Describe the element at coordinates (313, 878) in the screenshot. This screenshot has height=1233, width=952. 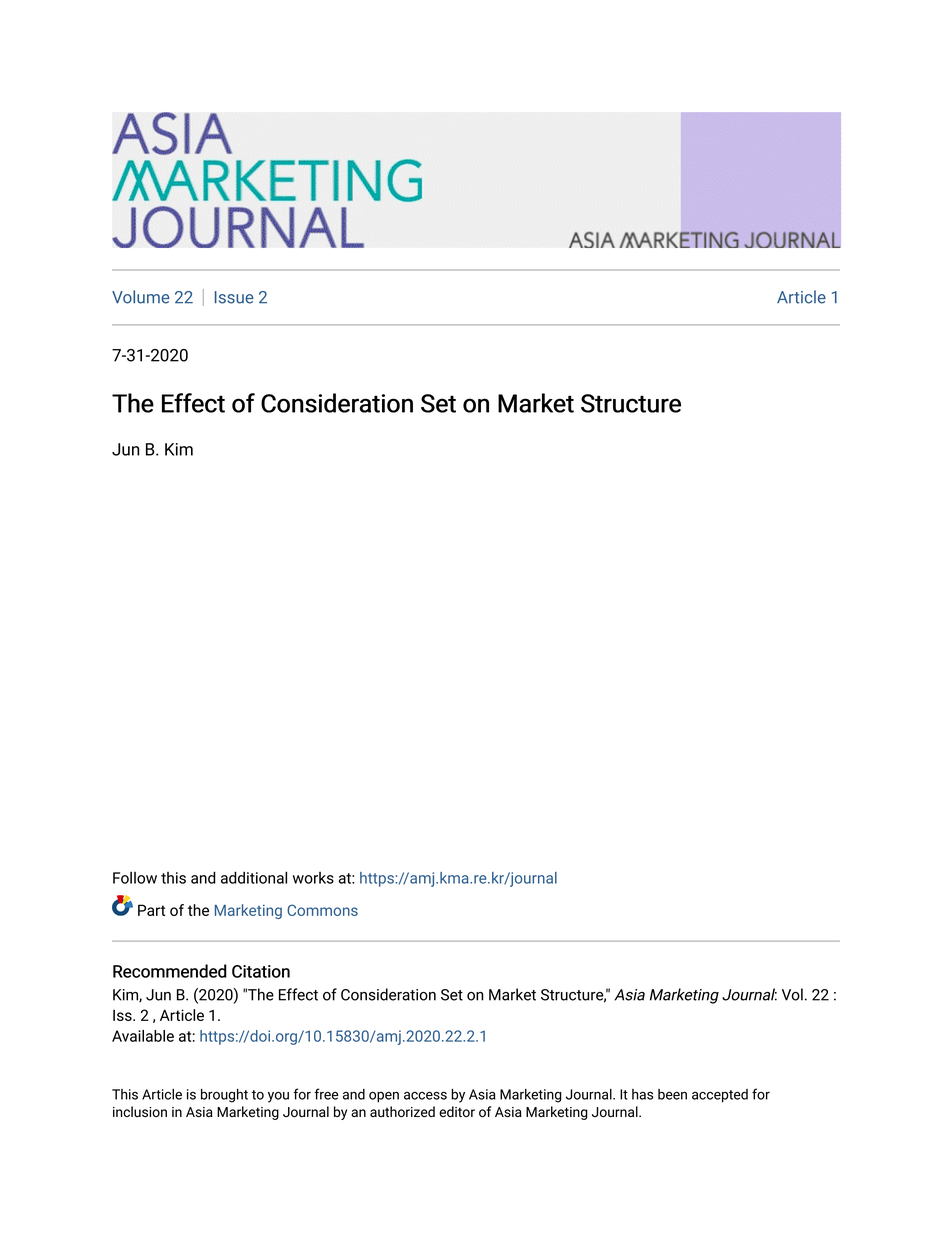
I see `works` at that location.
